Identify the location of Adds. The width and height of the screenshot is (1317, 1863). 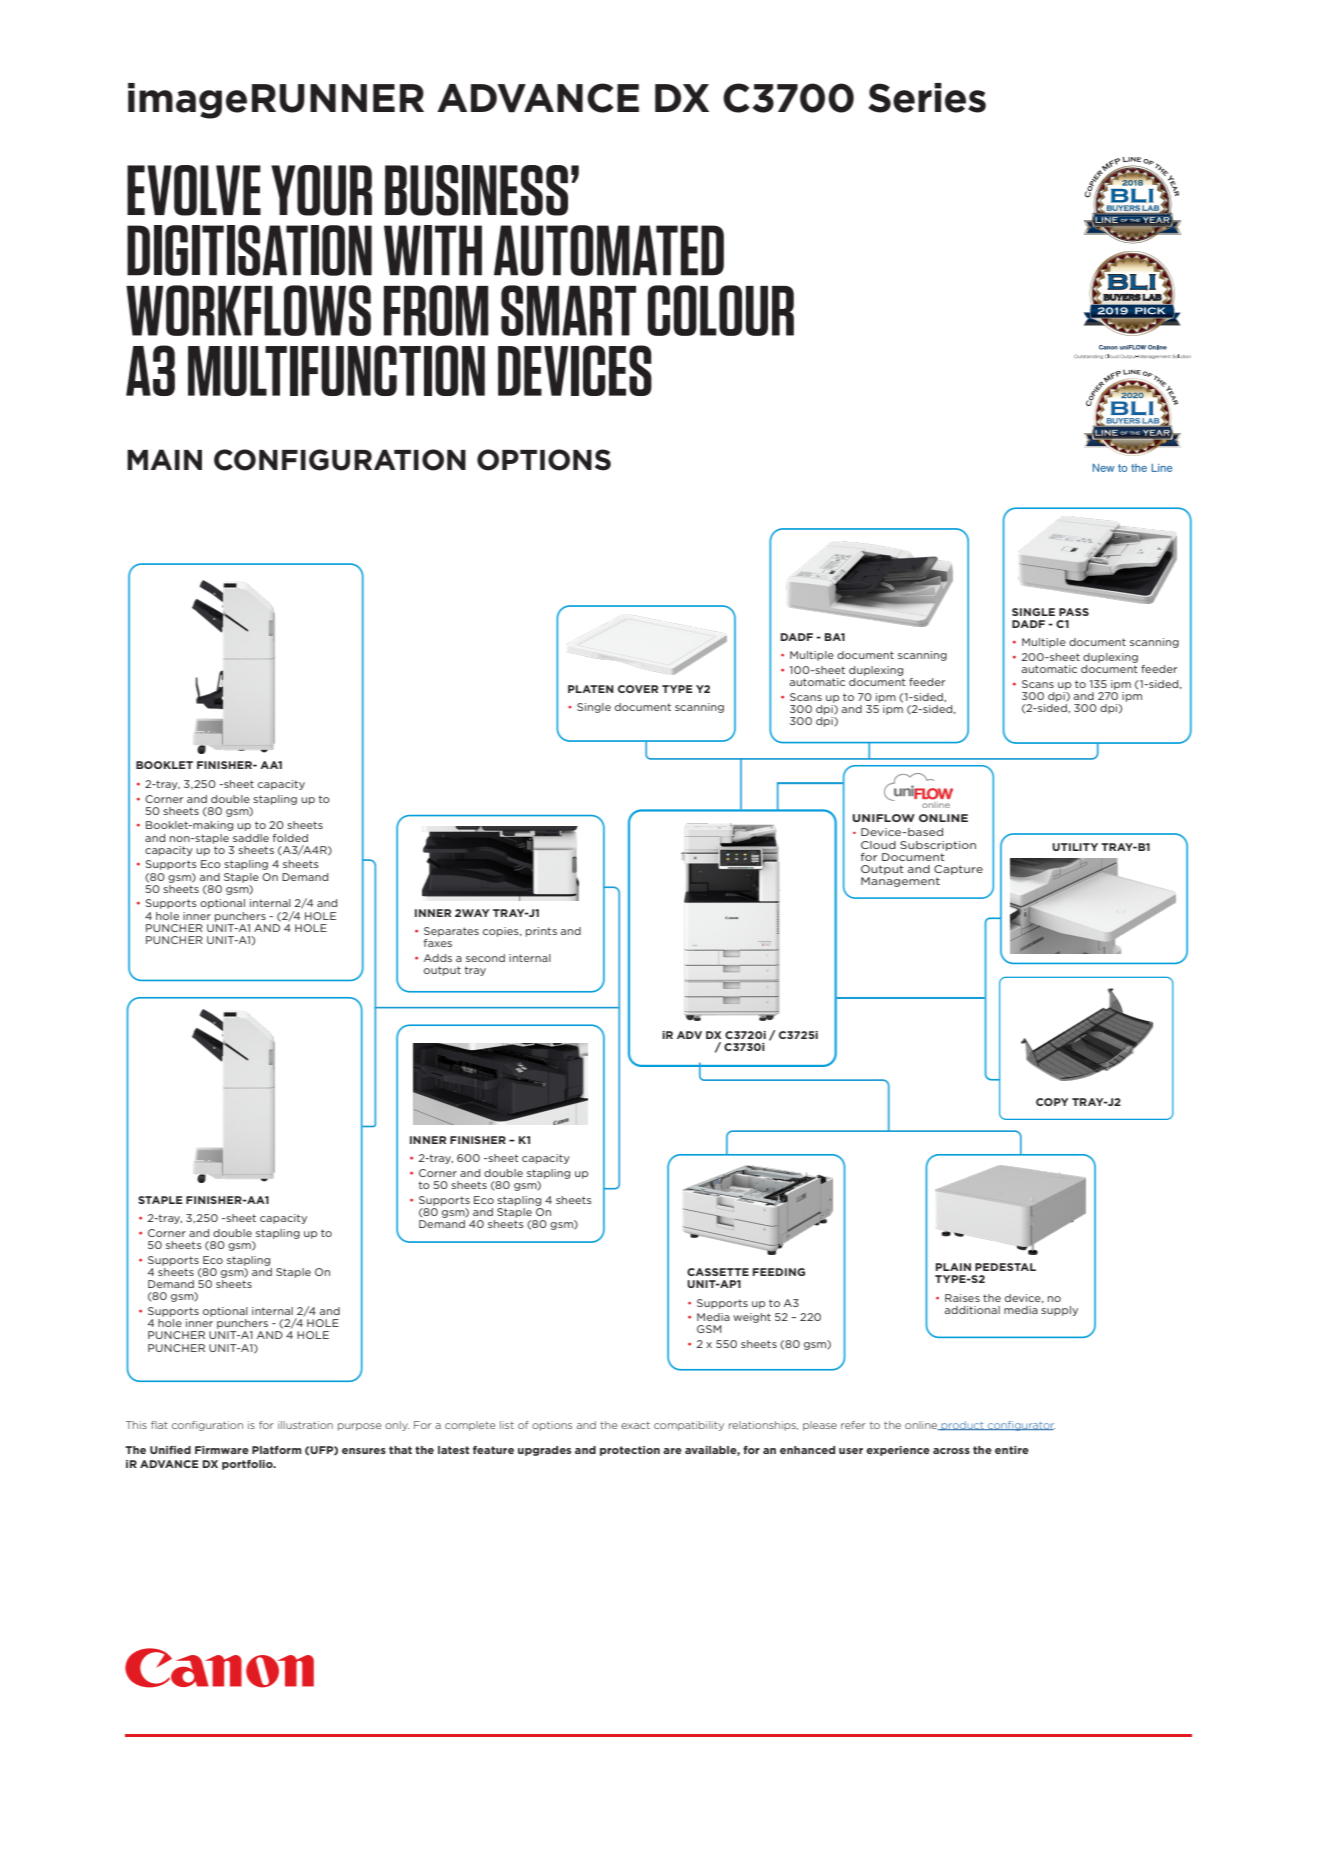
(438, 958).
